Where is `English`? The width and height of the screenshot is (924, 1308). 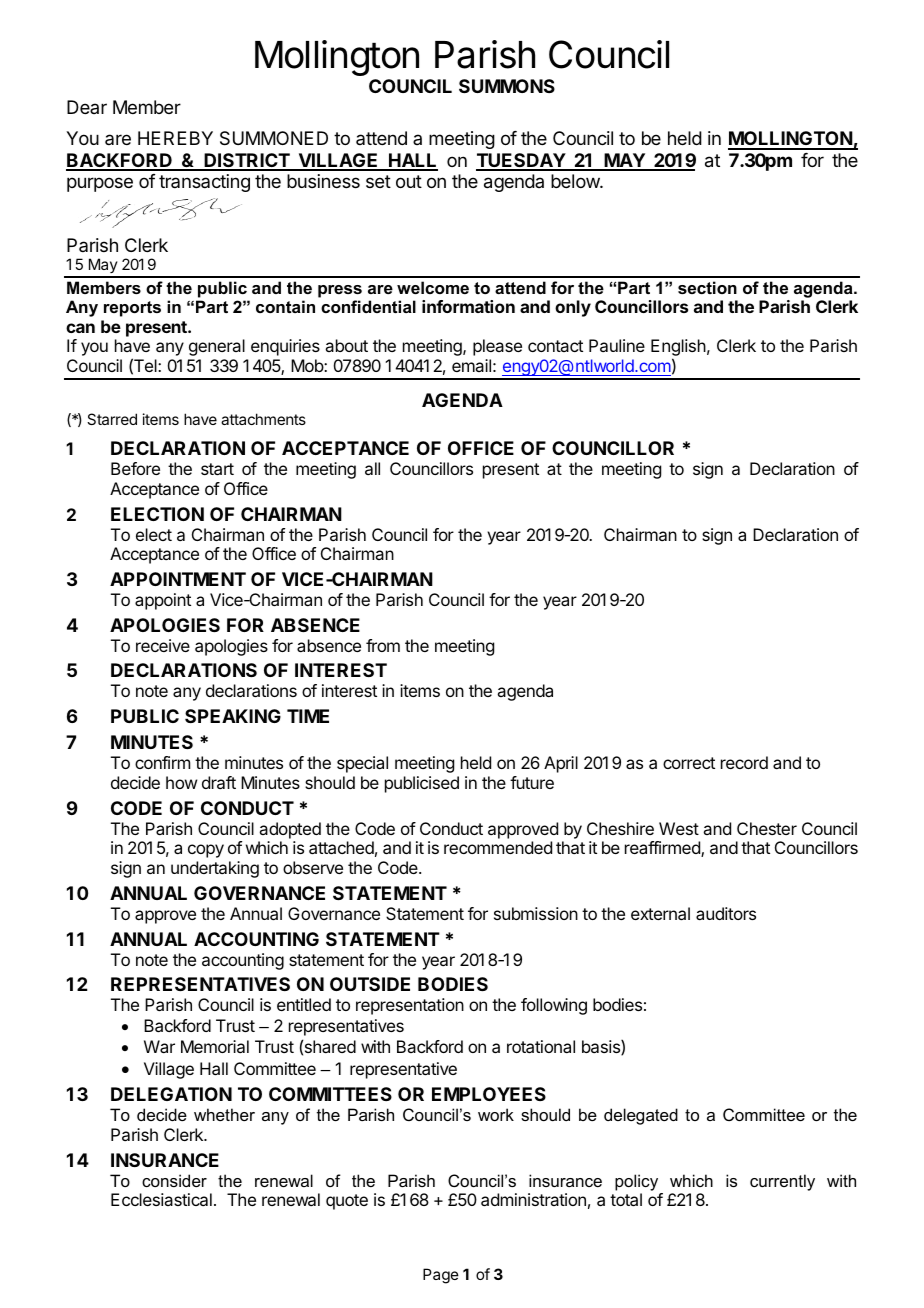 English is located at coordinates (678, 349).
